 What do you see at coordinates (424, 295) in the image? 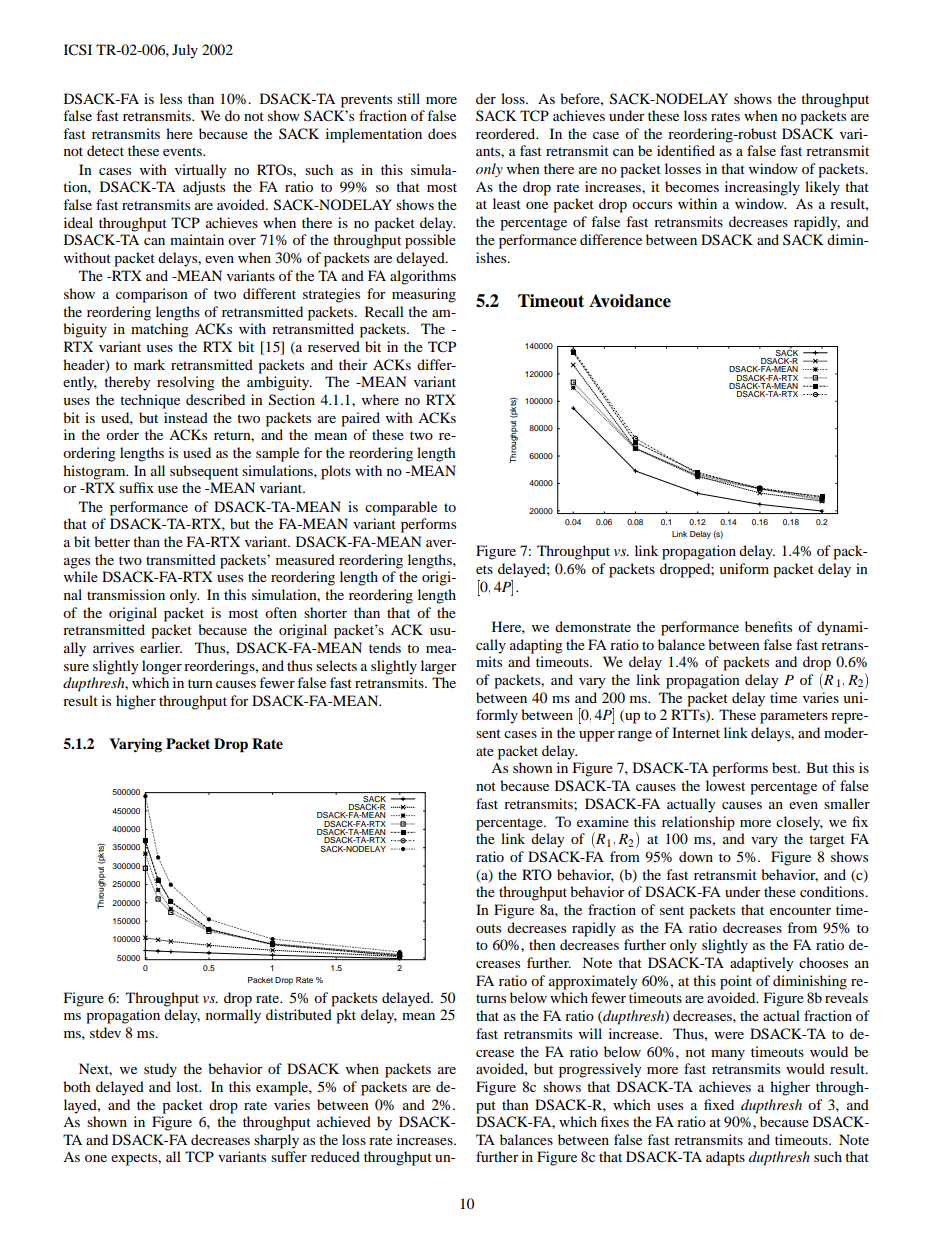
I see `measuring` at bounding box center [424, 295].
